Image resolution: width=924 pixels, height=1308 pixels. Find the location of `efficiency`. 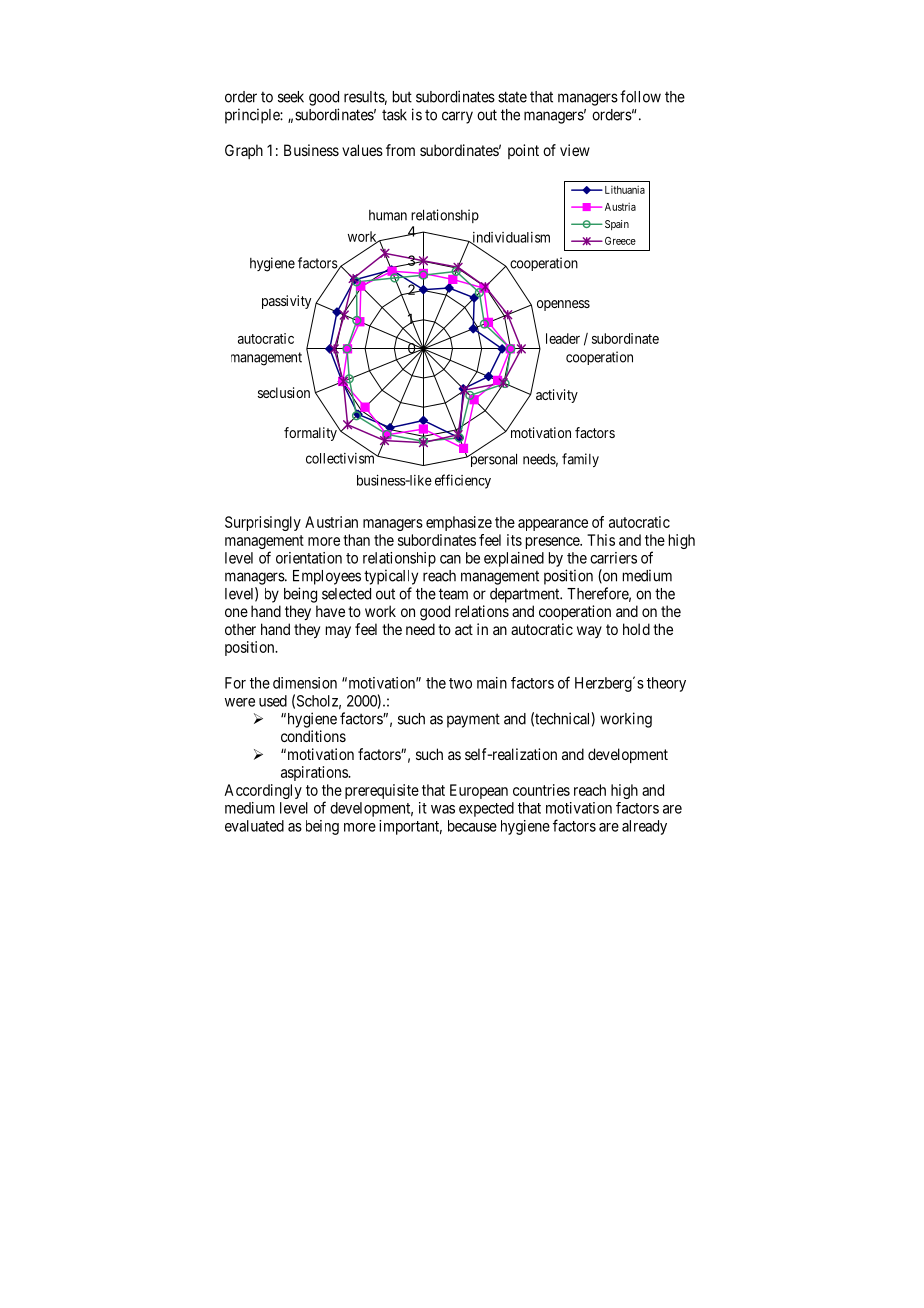

efficiency is located at coordinates (463, 481).
